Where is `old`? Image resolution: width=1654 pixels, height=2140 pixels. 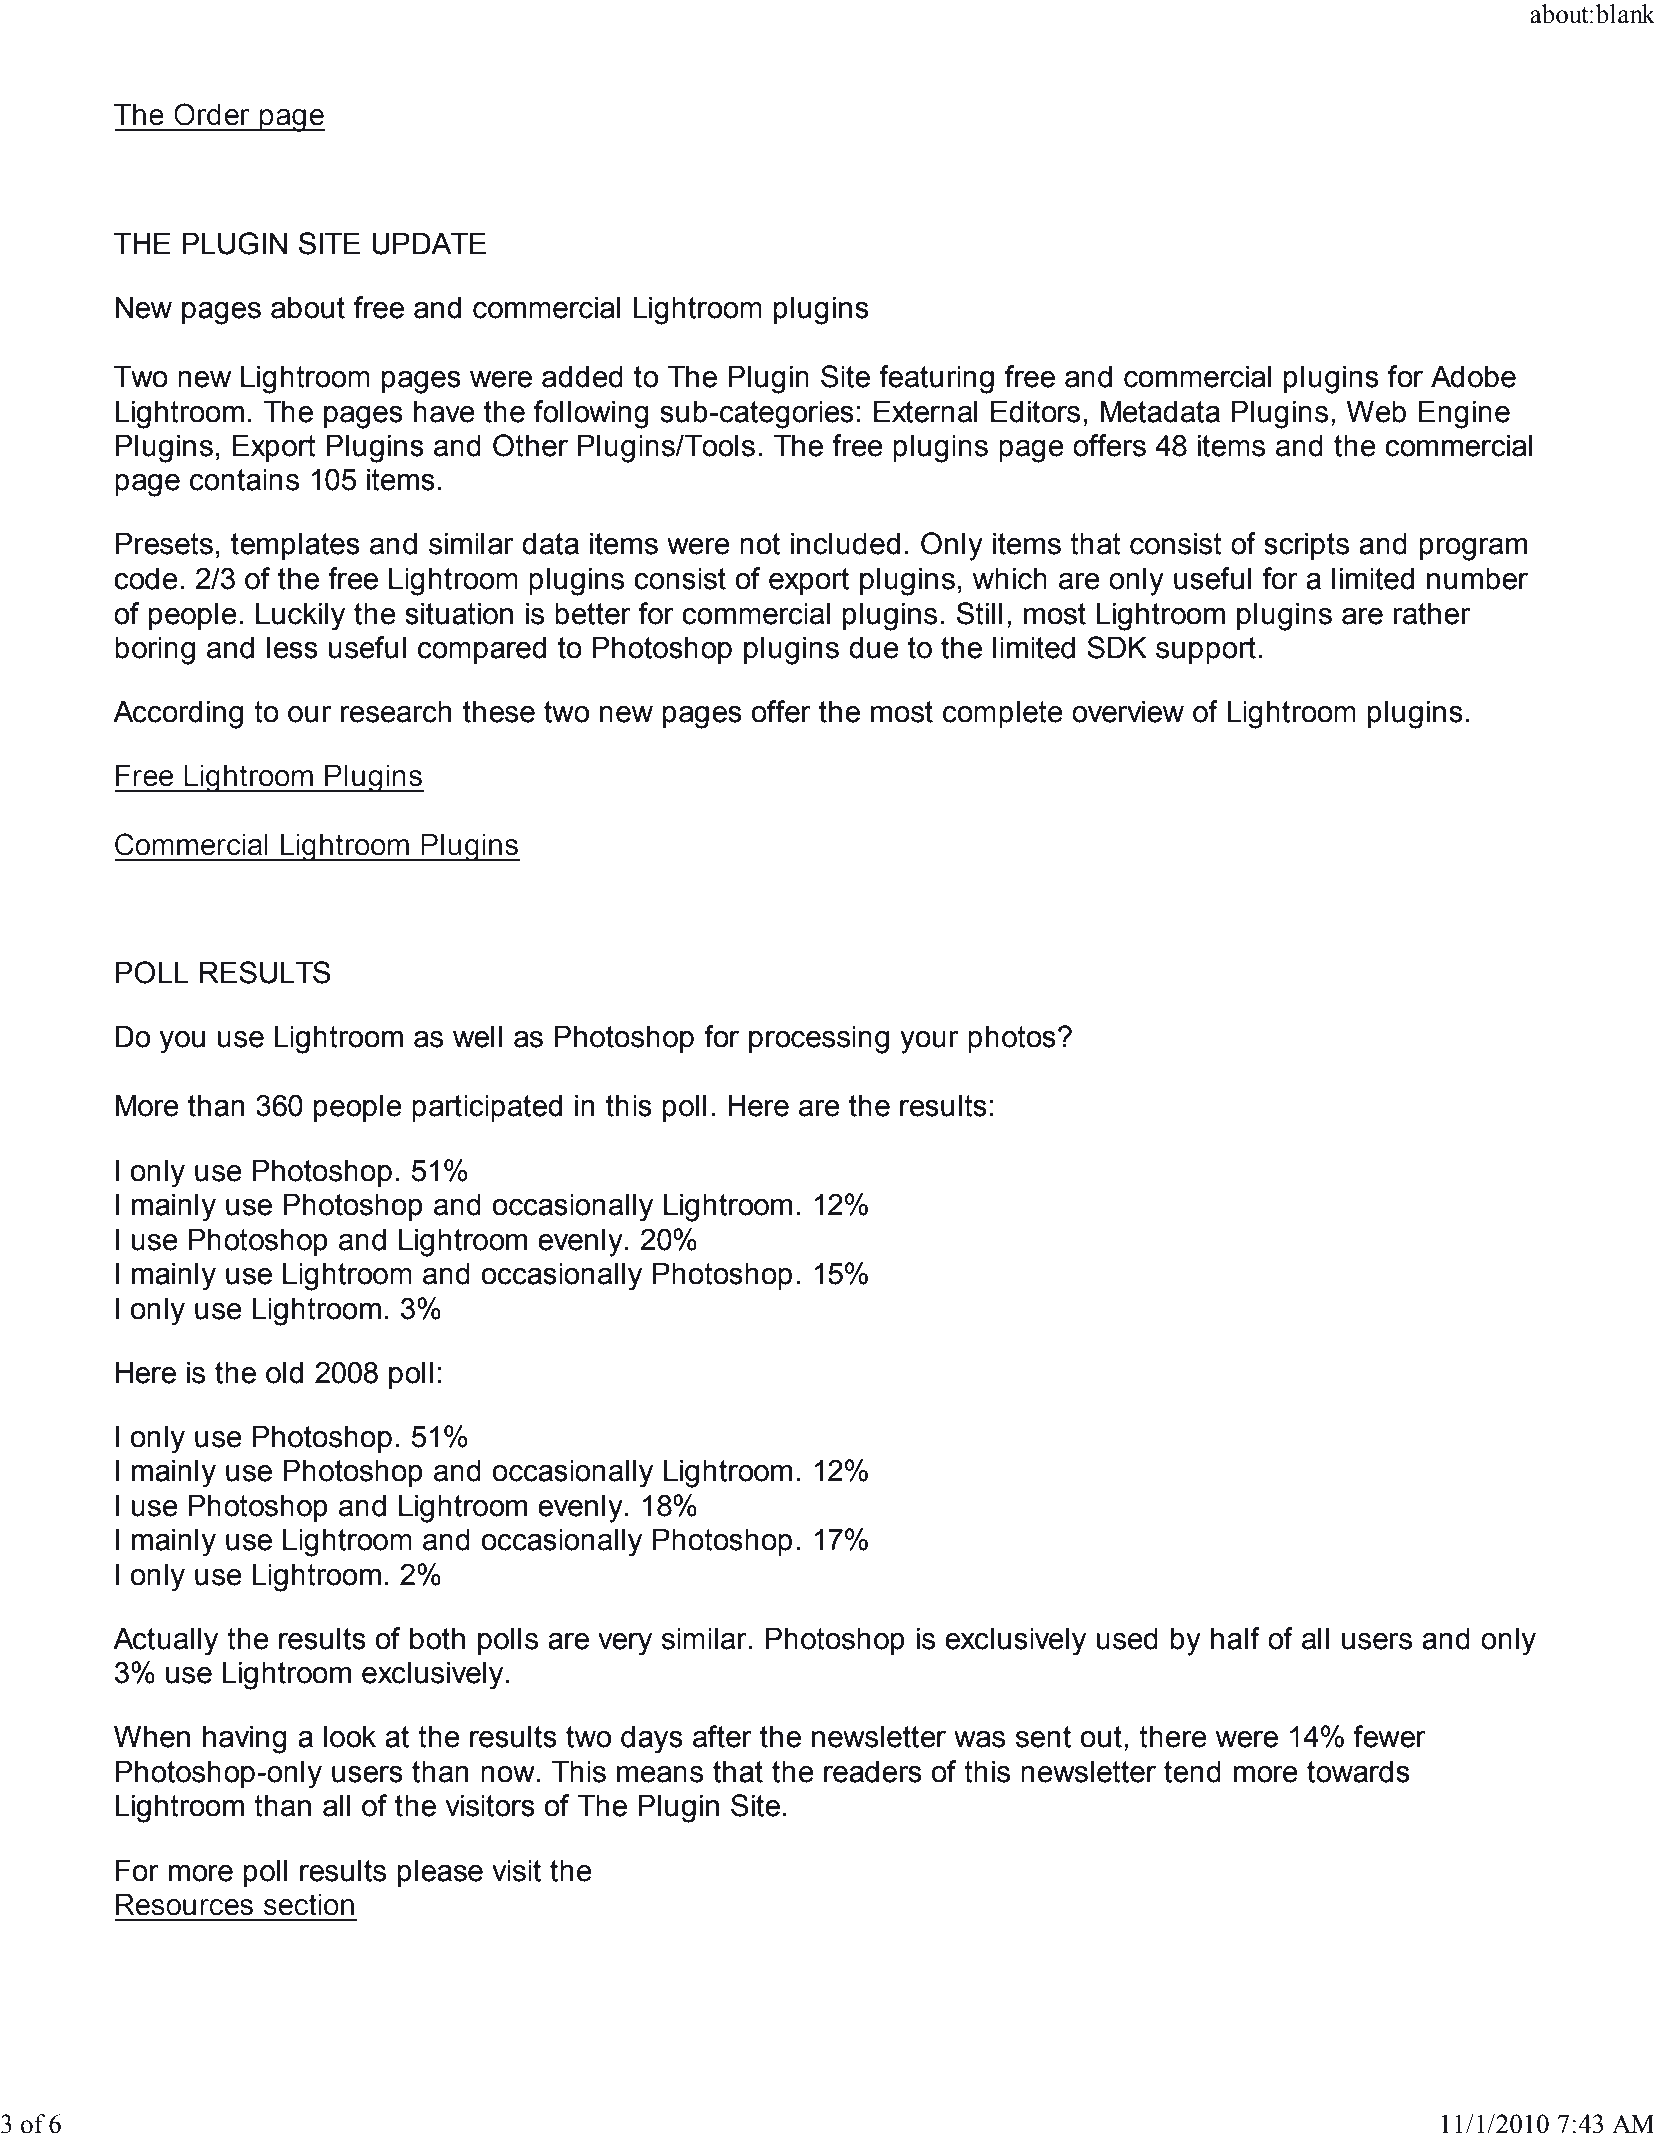
old is located at coordinates (284, 1372).
